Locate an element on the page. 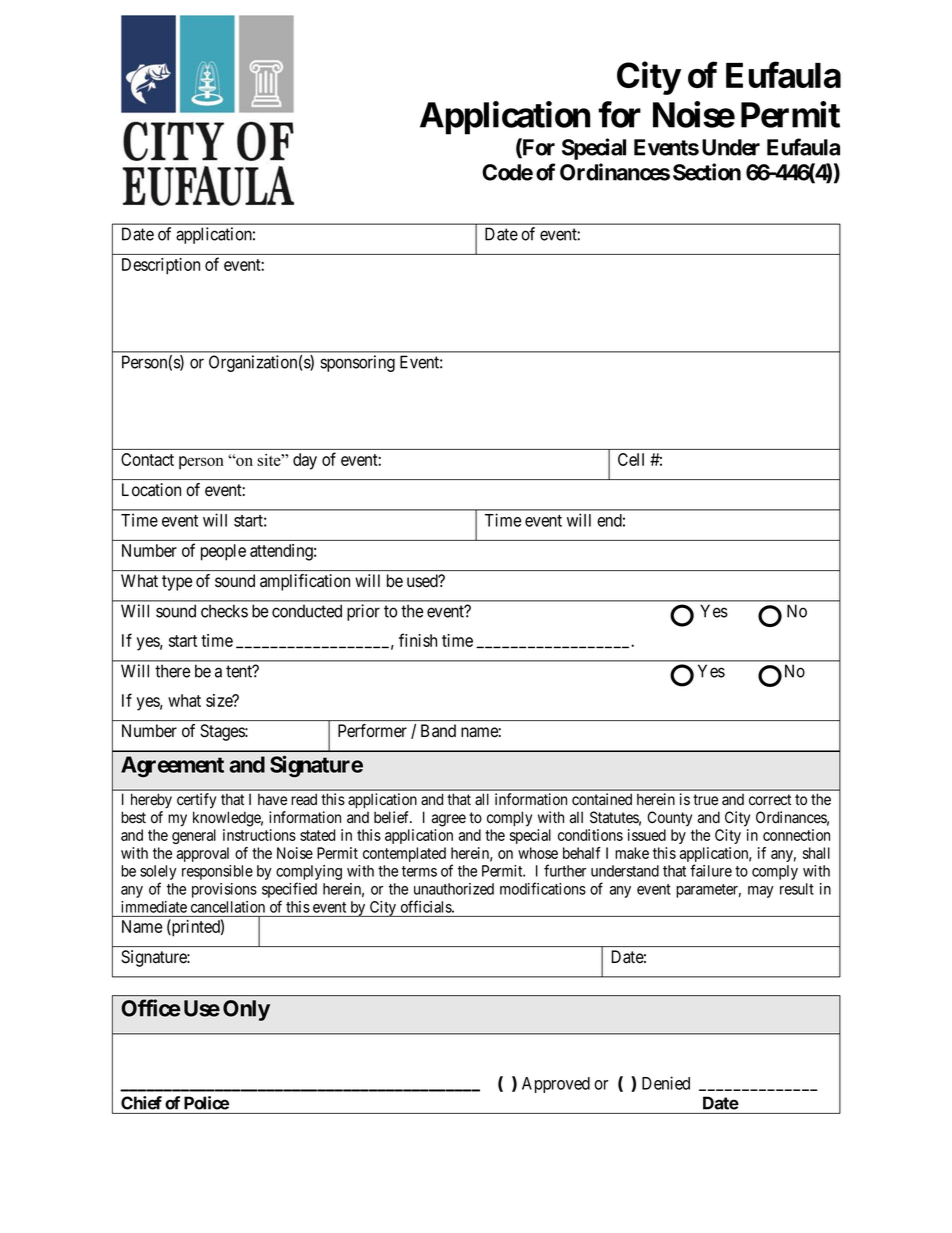 The width and height of the document is (952, 1233). Description is located at coordinates (161, 266).
